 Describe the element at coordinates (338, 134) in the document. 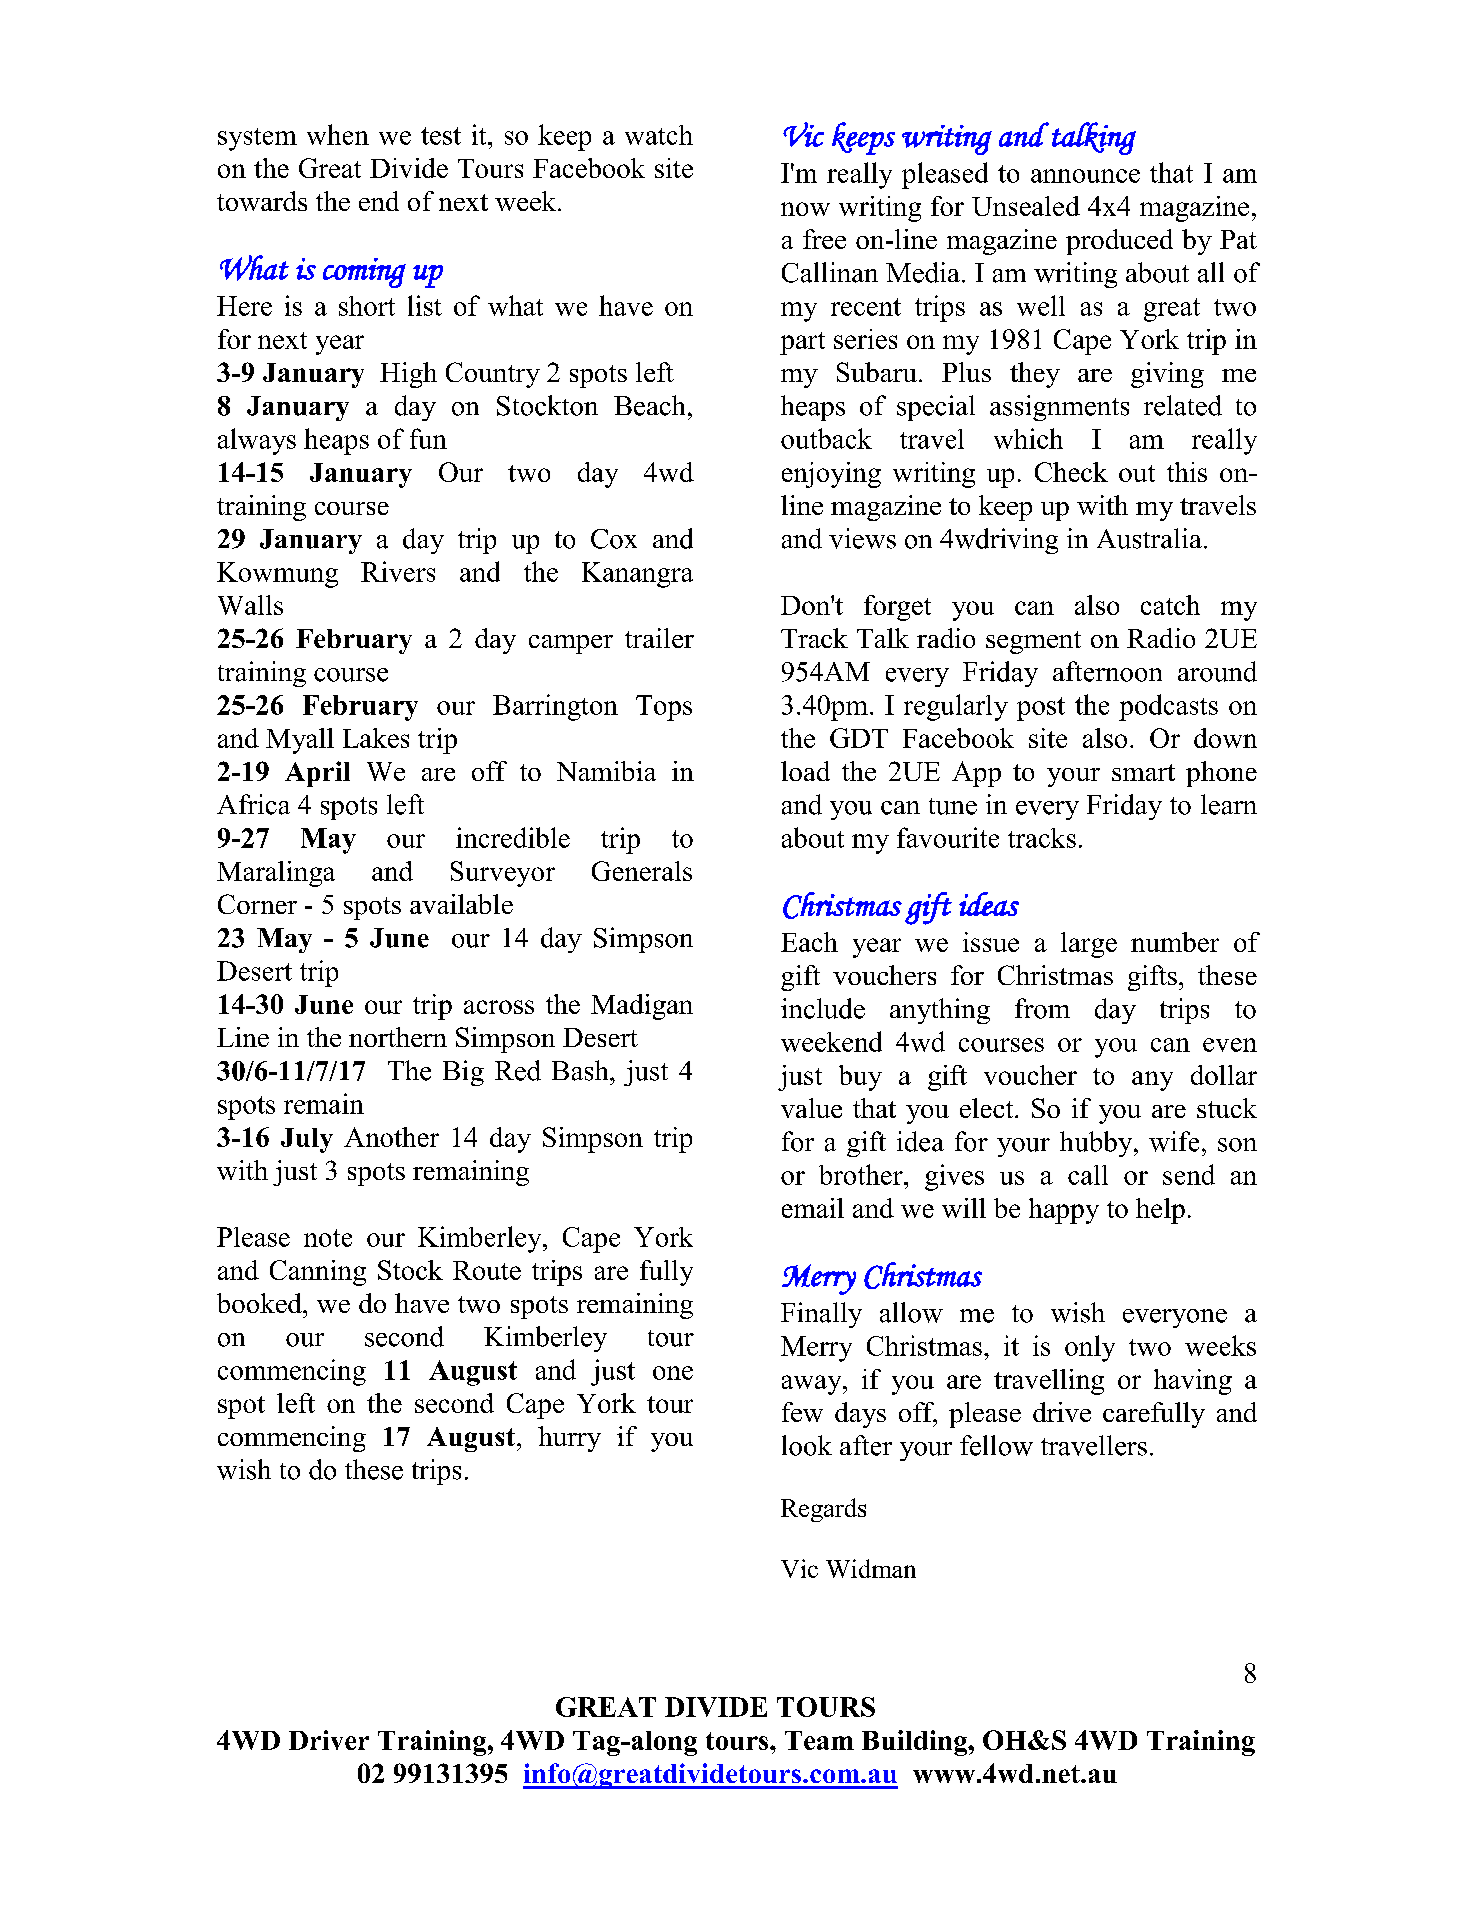

I see `when` at that location.
